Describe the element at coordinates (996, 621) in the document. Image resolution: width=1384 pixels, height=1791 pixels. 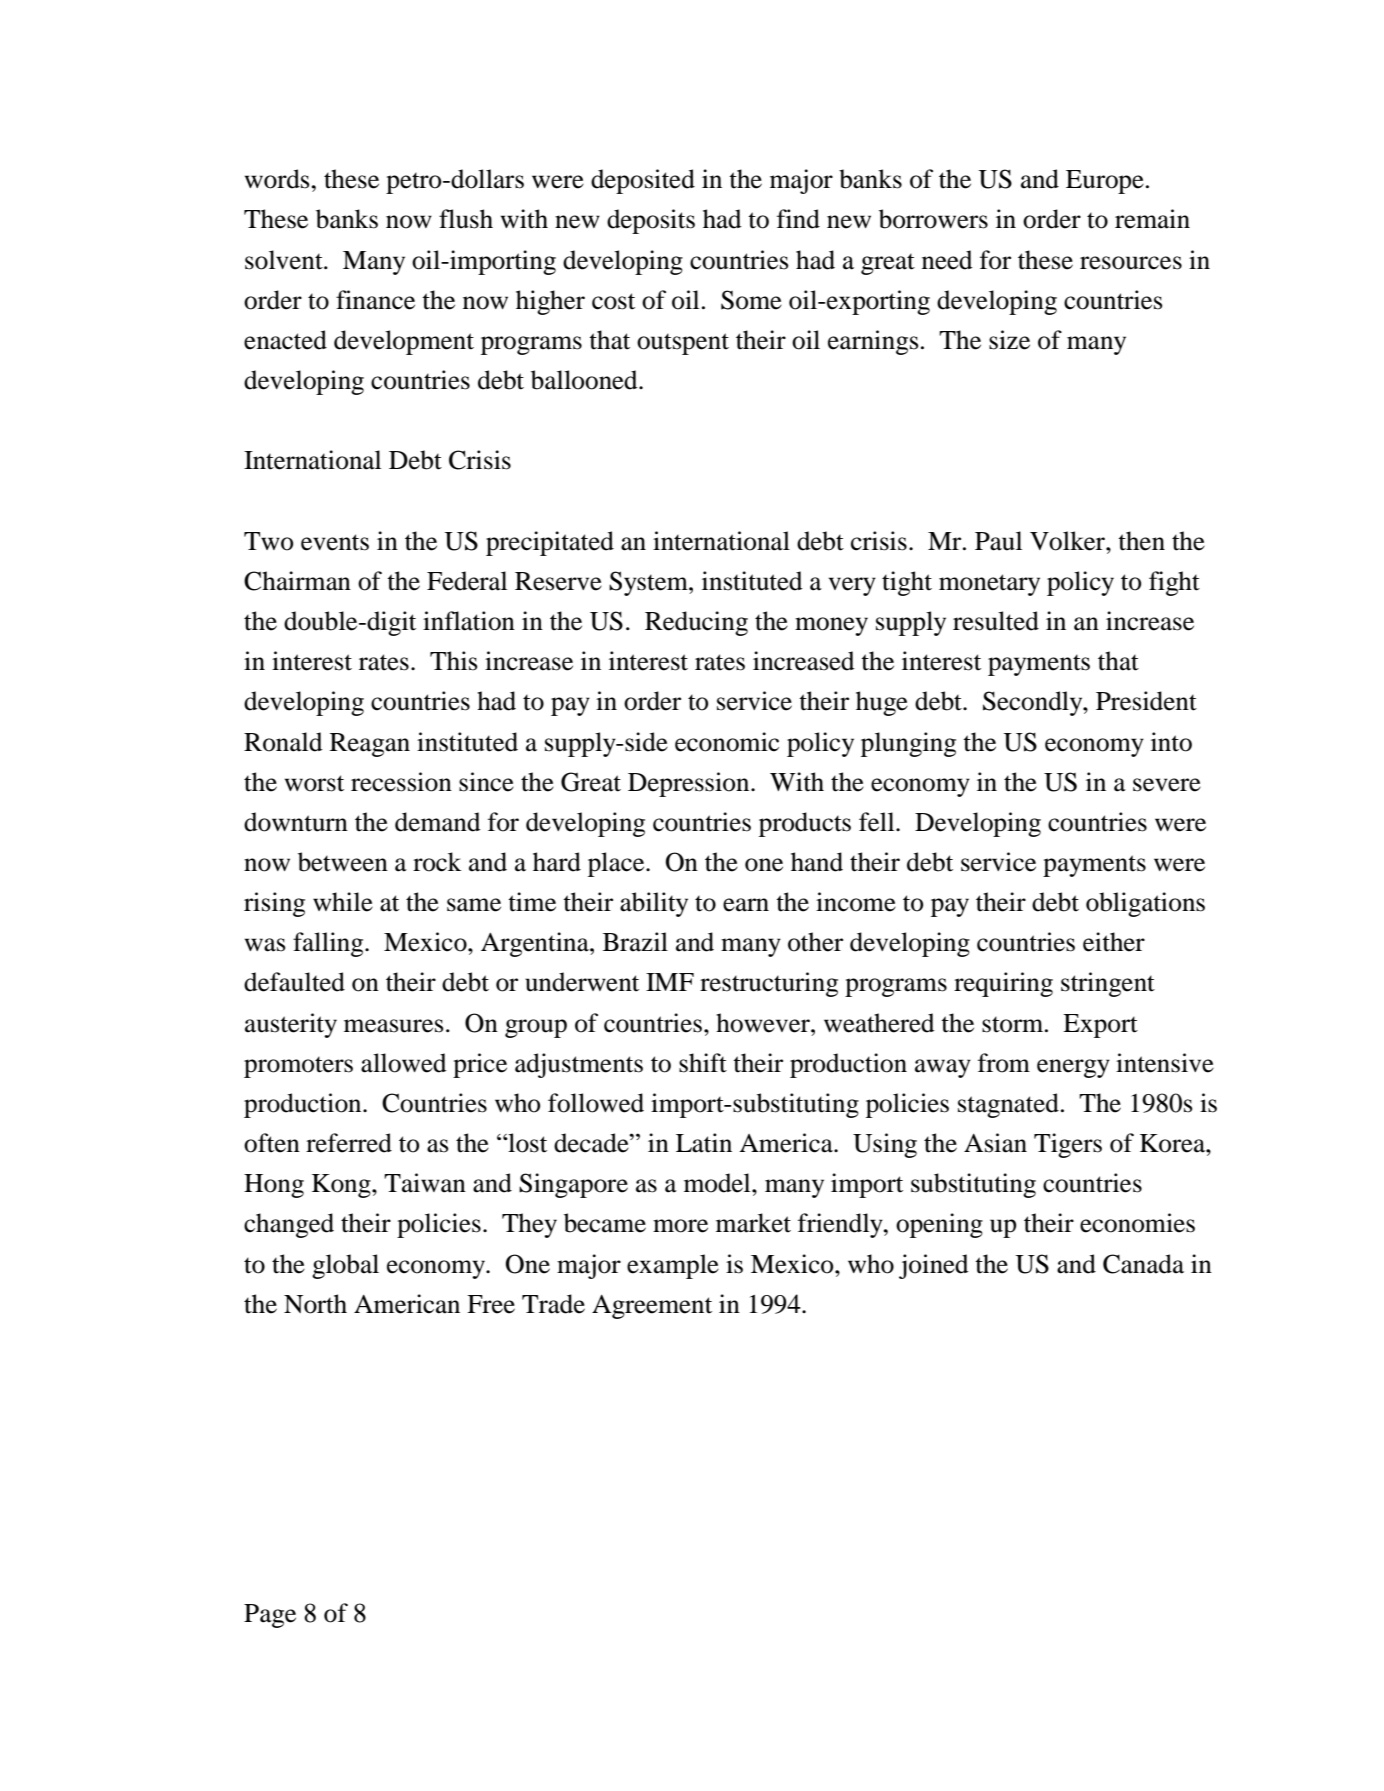
I see `resulted` at that location.
